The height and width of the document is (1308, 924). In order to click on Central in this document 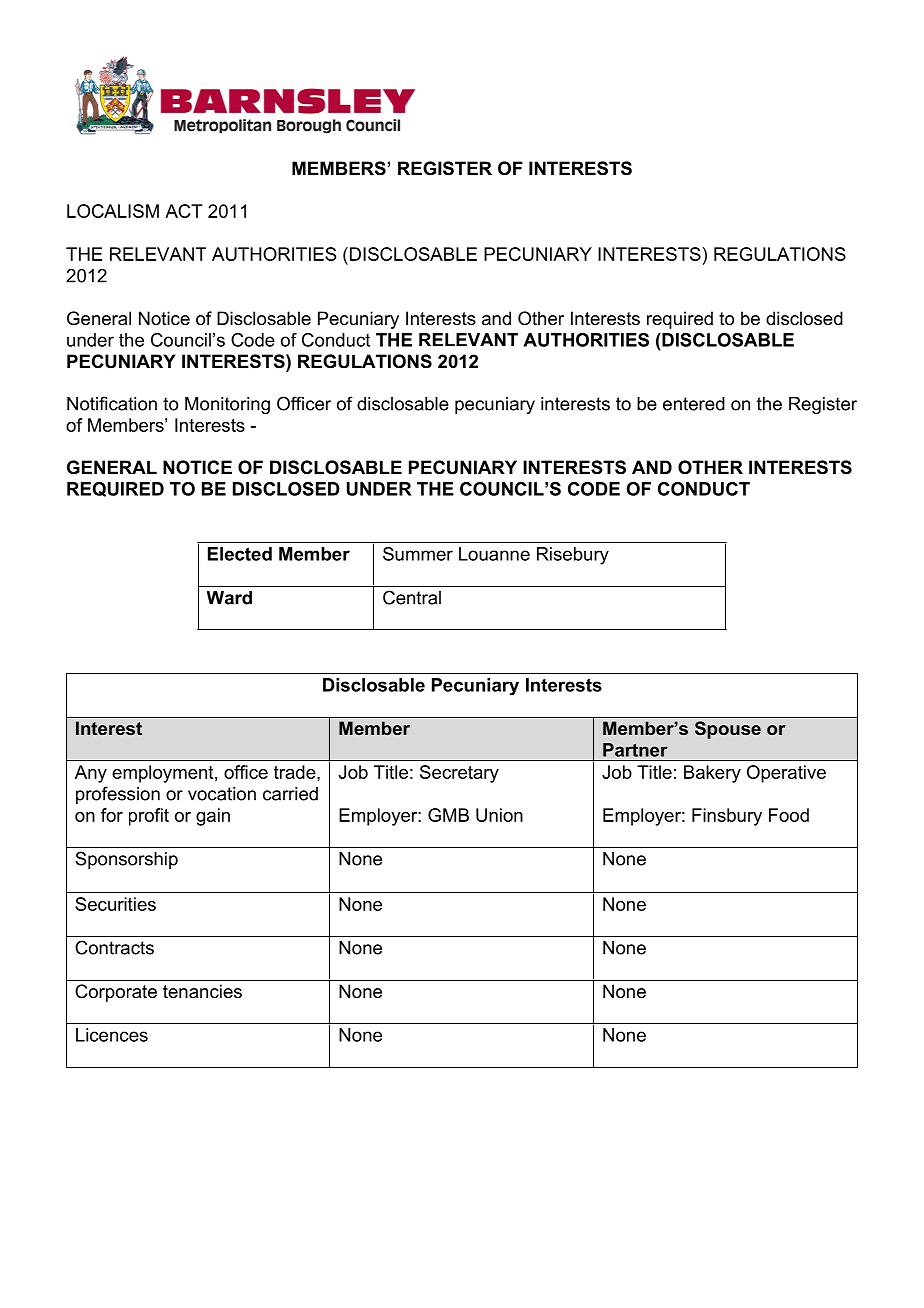, I will do `click(412, 597)`.
